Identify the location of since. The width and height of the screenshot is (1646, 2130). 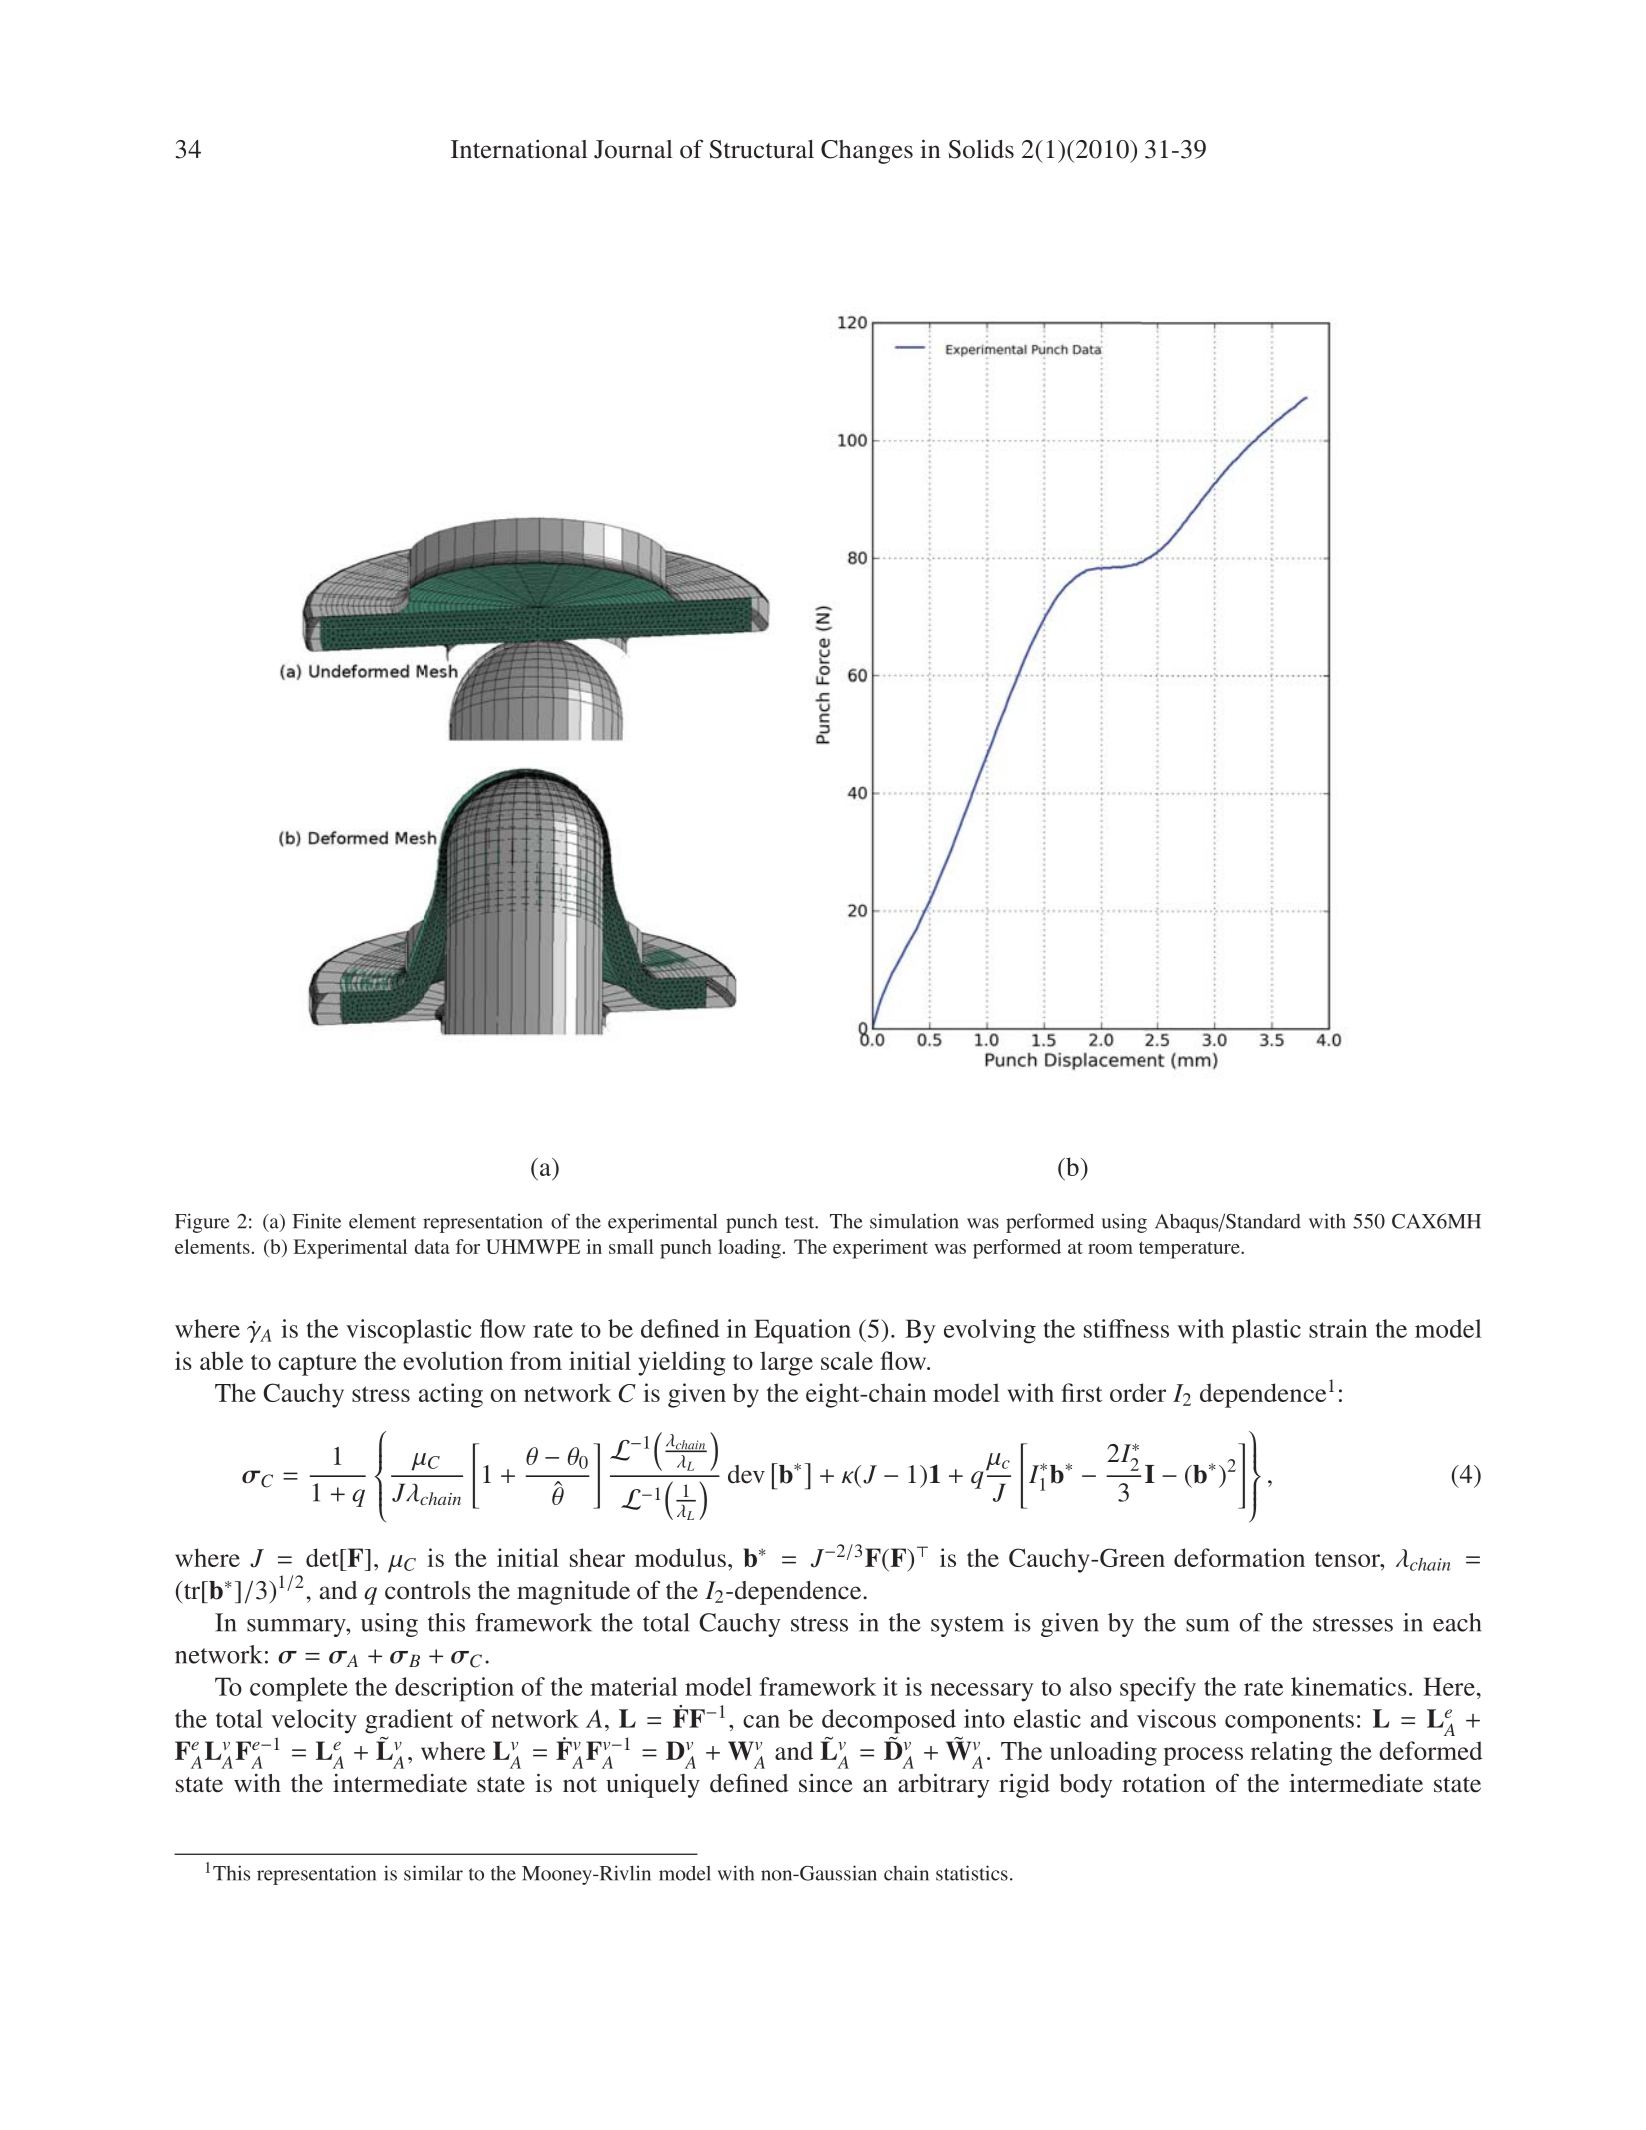
(826, 1783).
